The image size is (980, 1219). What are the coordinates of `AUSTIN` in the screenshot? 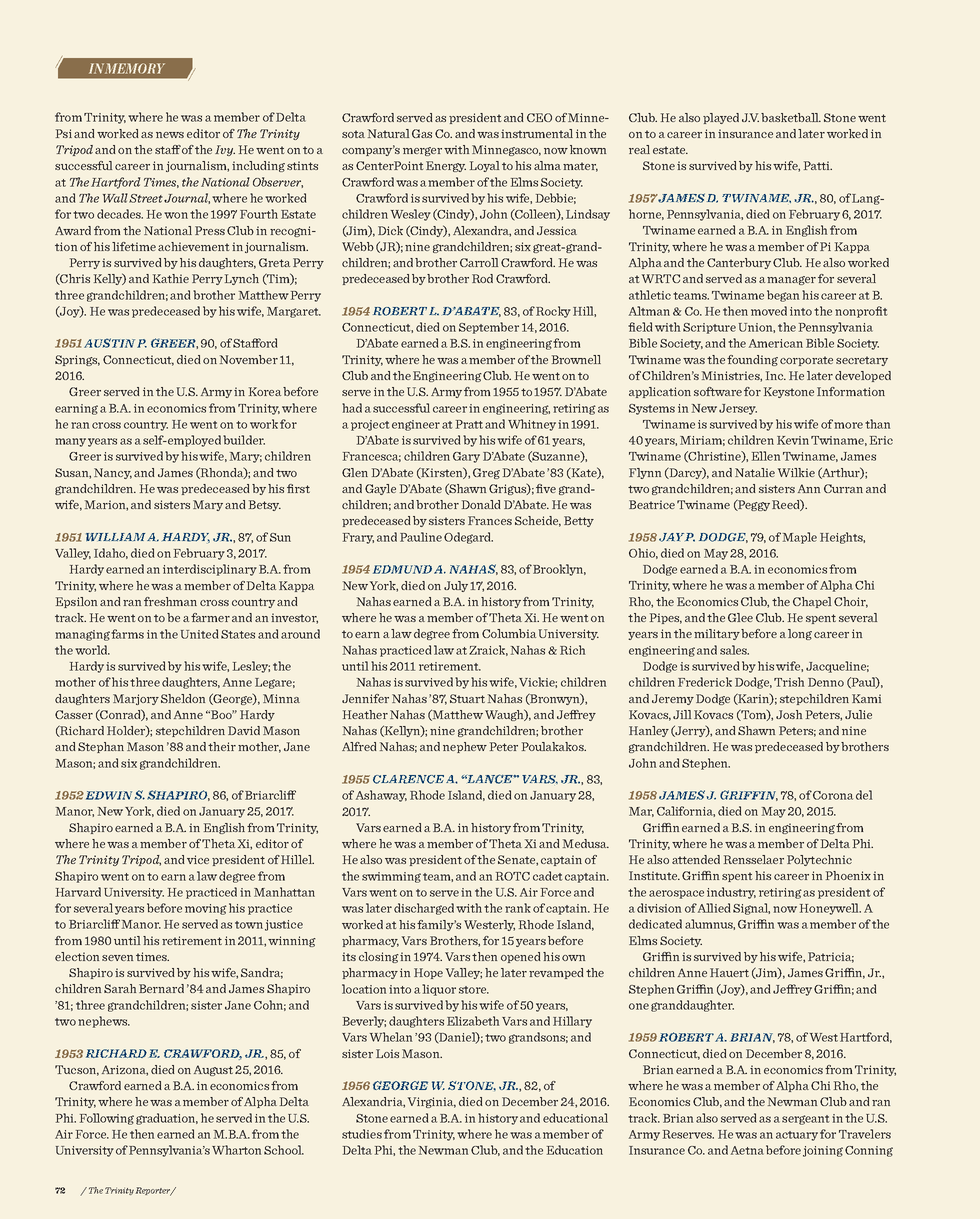 It's located at (109, 343).
